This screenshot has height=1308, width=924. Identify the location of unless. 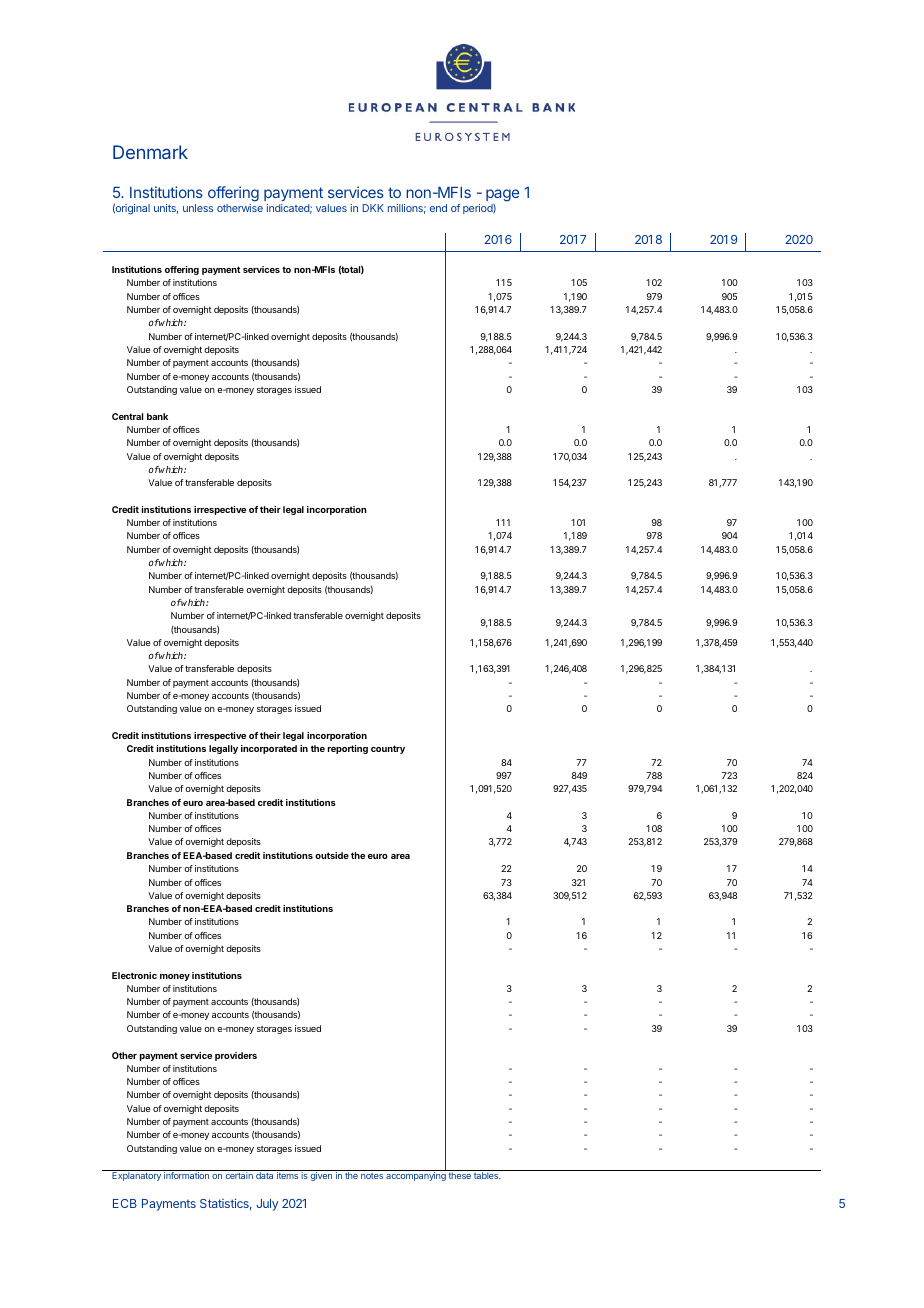
(198, 208).
